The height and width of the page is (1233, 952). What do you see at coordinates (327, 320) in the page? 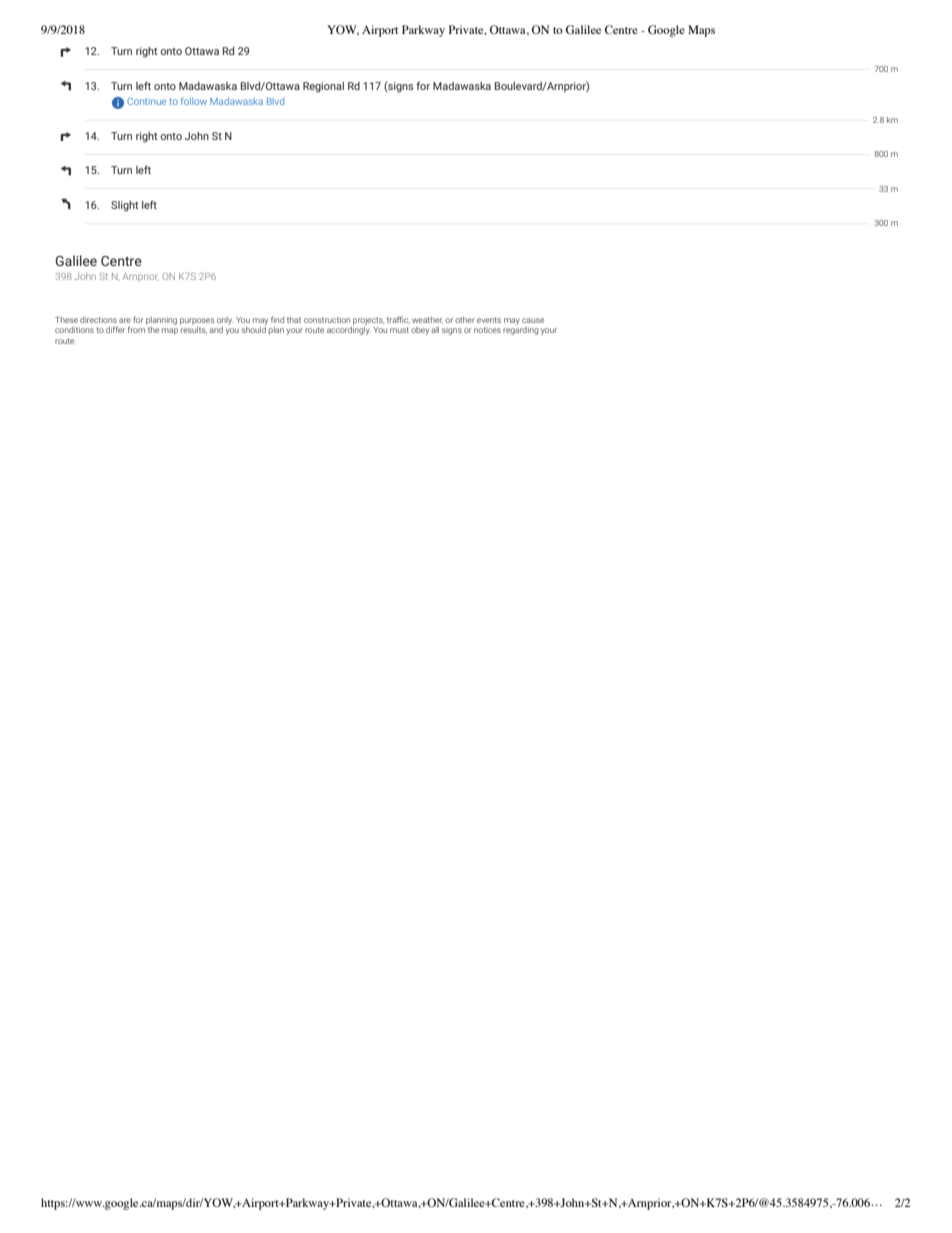
I see `construction` at bounding box center [327, 320].
